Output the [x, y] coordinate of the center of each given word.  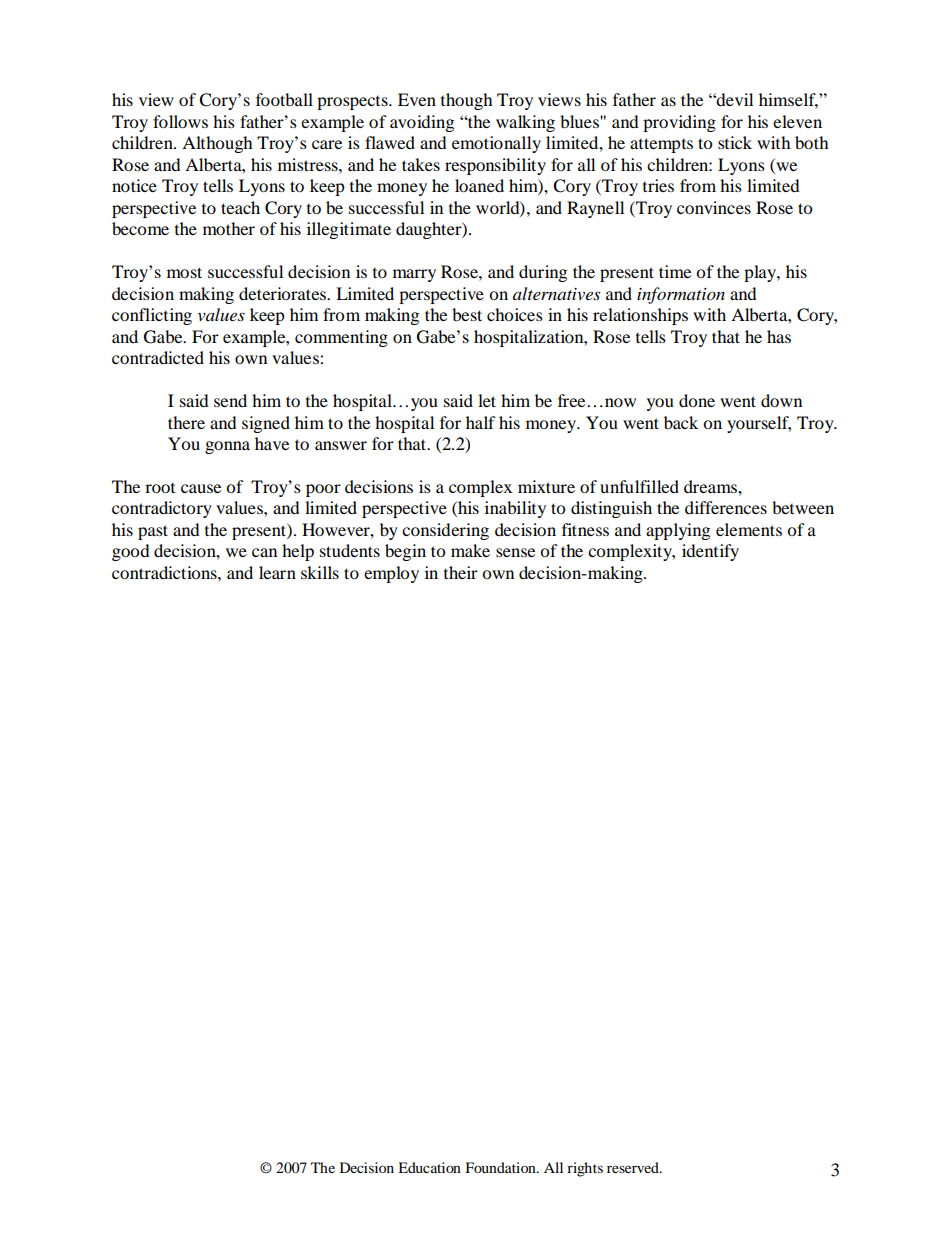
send [230, 400]
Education [429, 1167]
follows [180, 121]
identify [710, 552]
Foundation [501, 1167]
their [461, 572]
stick [735, 142]
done [697, 400]
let [487, 400]
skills [320, 572]
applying [678, 531]
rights [585, 1169]
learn [277, 572]
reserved [634, 1167]
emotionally [496, 144]
